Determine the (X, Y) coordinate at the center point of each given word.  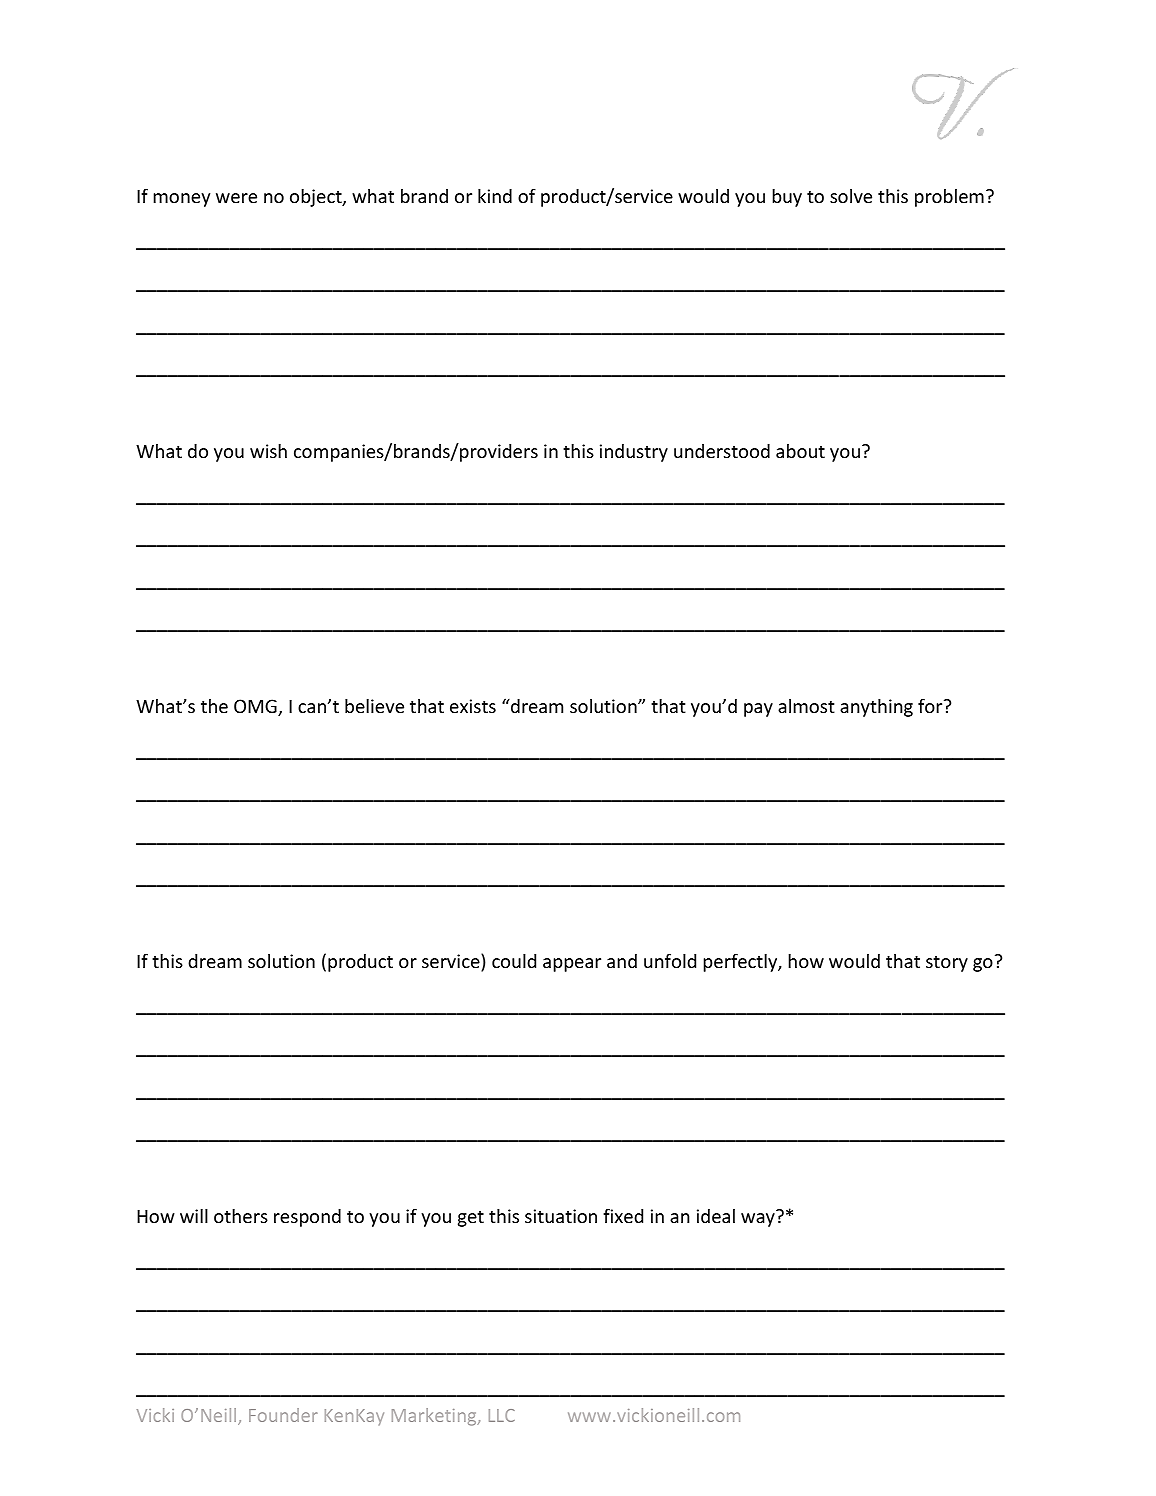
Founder (283, 1415)
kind (495, 196)
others (241, 1216)
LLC (502, 1415)
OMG (256, 707)
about (800, 451)
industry (634, 453)
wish (268, 451)
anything (876, 708)
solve (851, 196)
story (947, 964)
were (236, 198)
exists (473, 706)
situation (561, 1216)
